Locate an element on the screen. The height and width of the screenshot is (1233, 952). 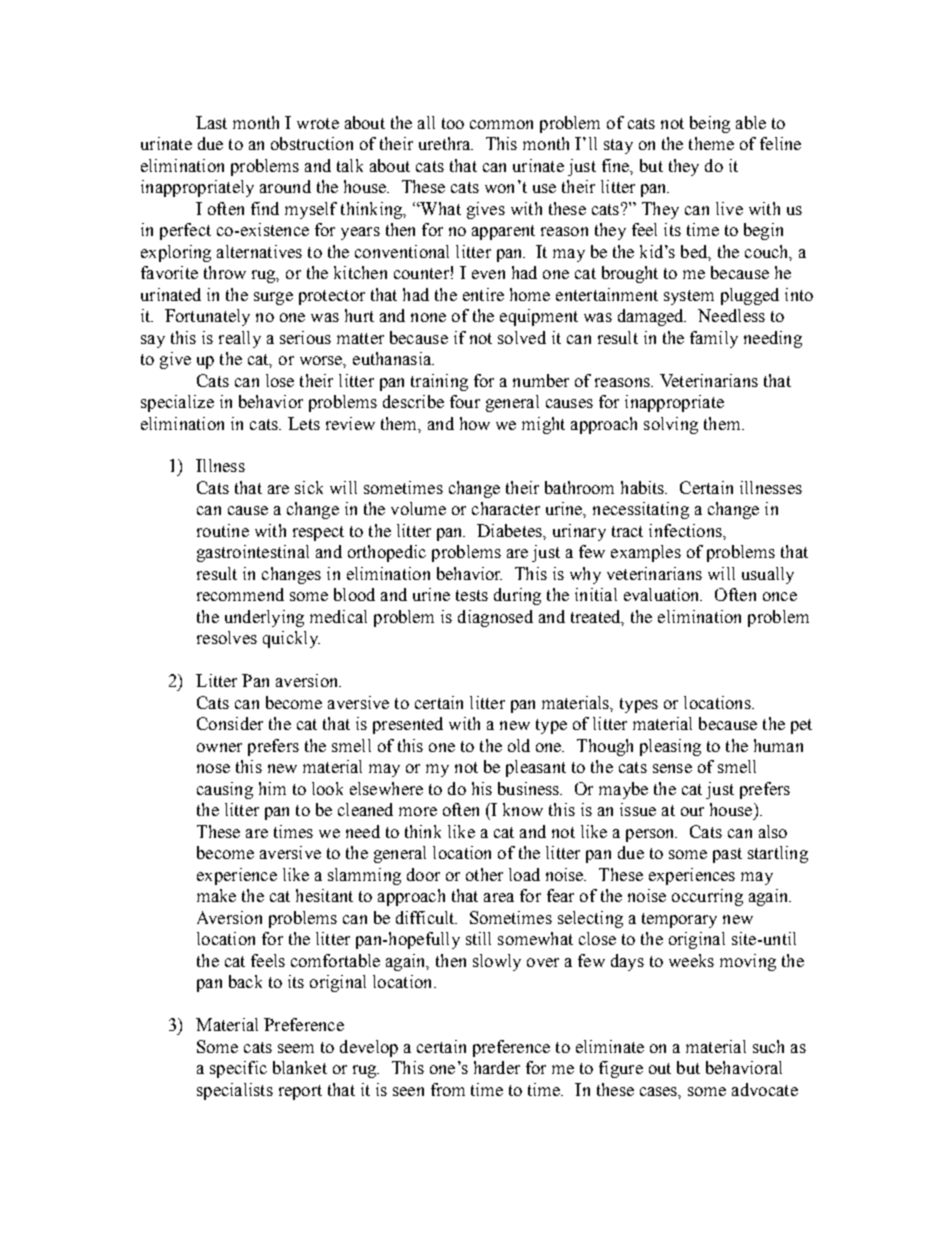
family is located at coordinates (714, 339).
